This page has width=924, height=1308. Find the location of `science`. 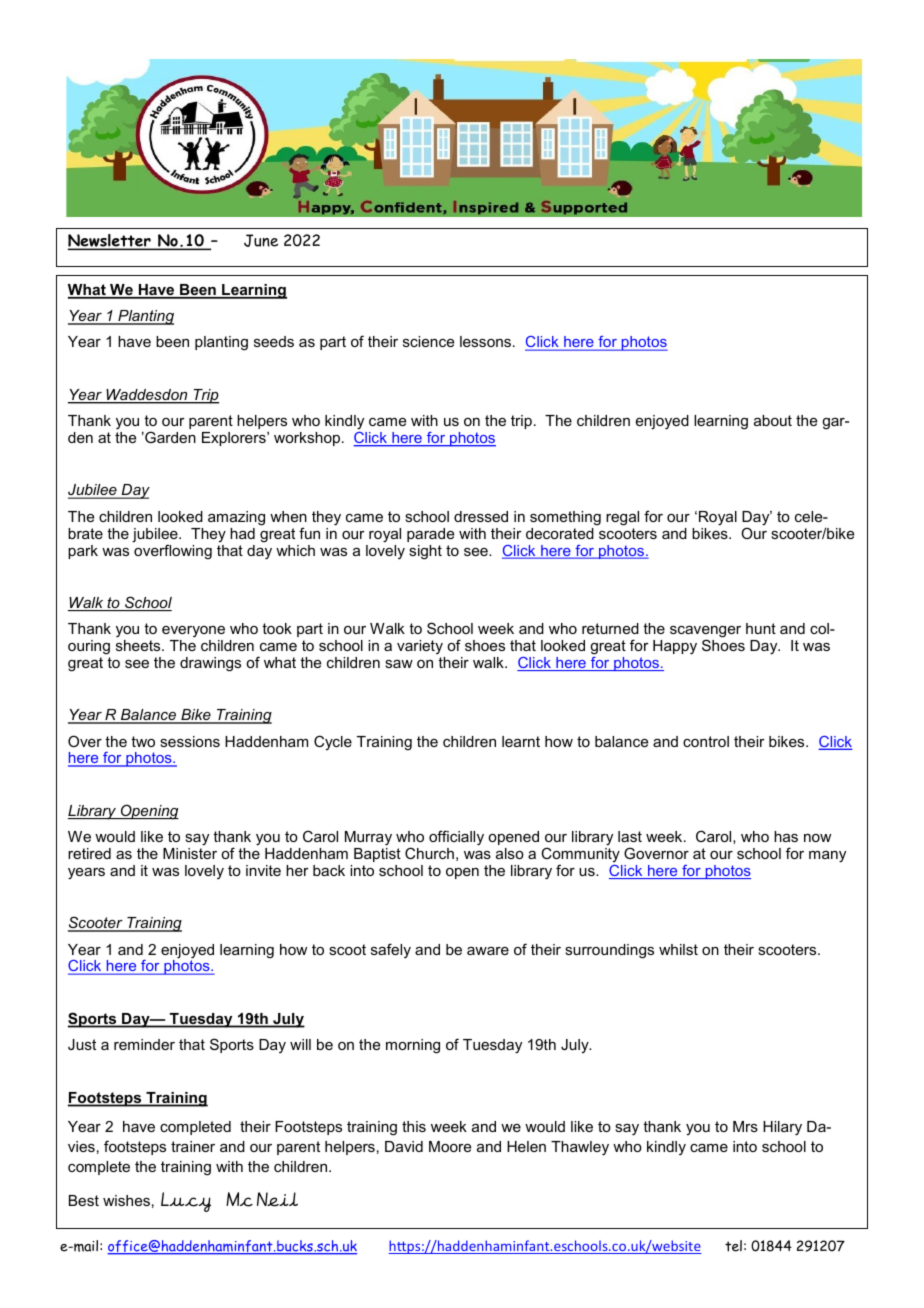

science is located at coordinates (428, 341).
